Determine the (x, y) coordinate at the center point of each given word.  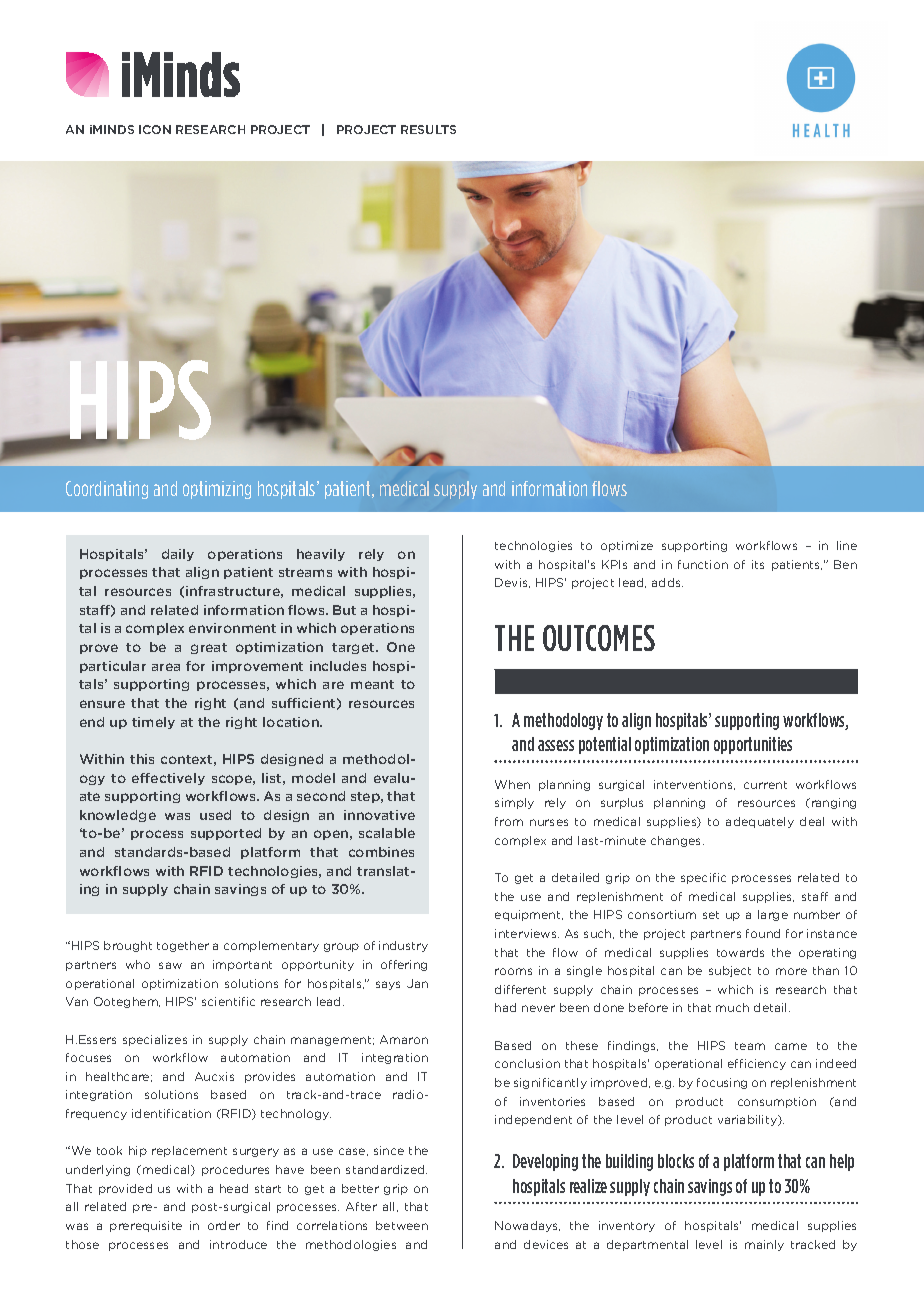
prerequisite (146, 1226)
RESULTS (428, 129)
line (847, 545)
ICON (155, 129)
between (402, 1225)
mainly (764, 1245)
